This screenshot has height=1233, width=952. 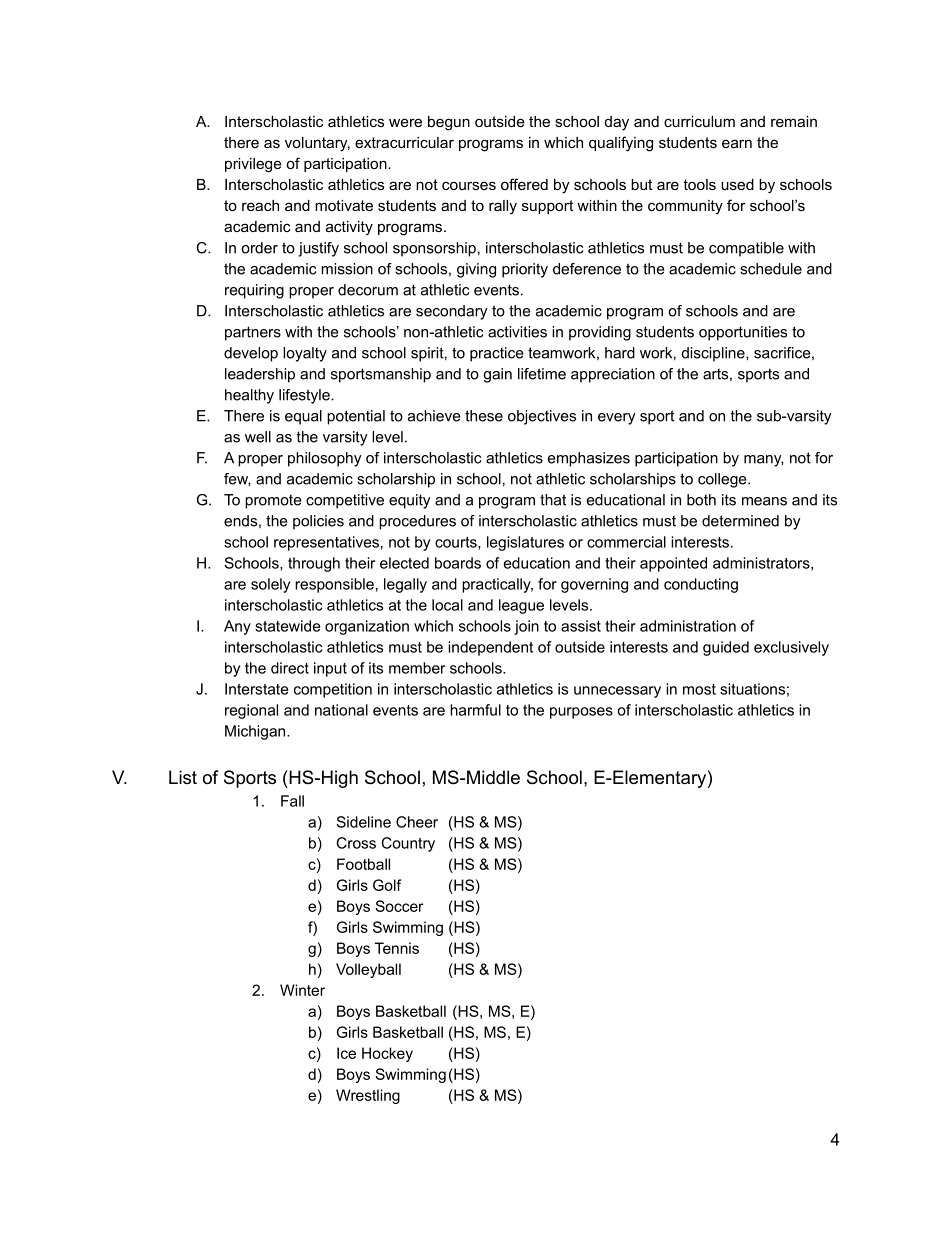 I want to click on opportunities, so click(x=743, y=333).
